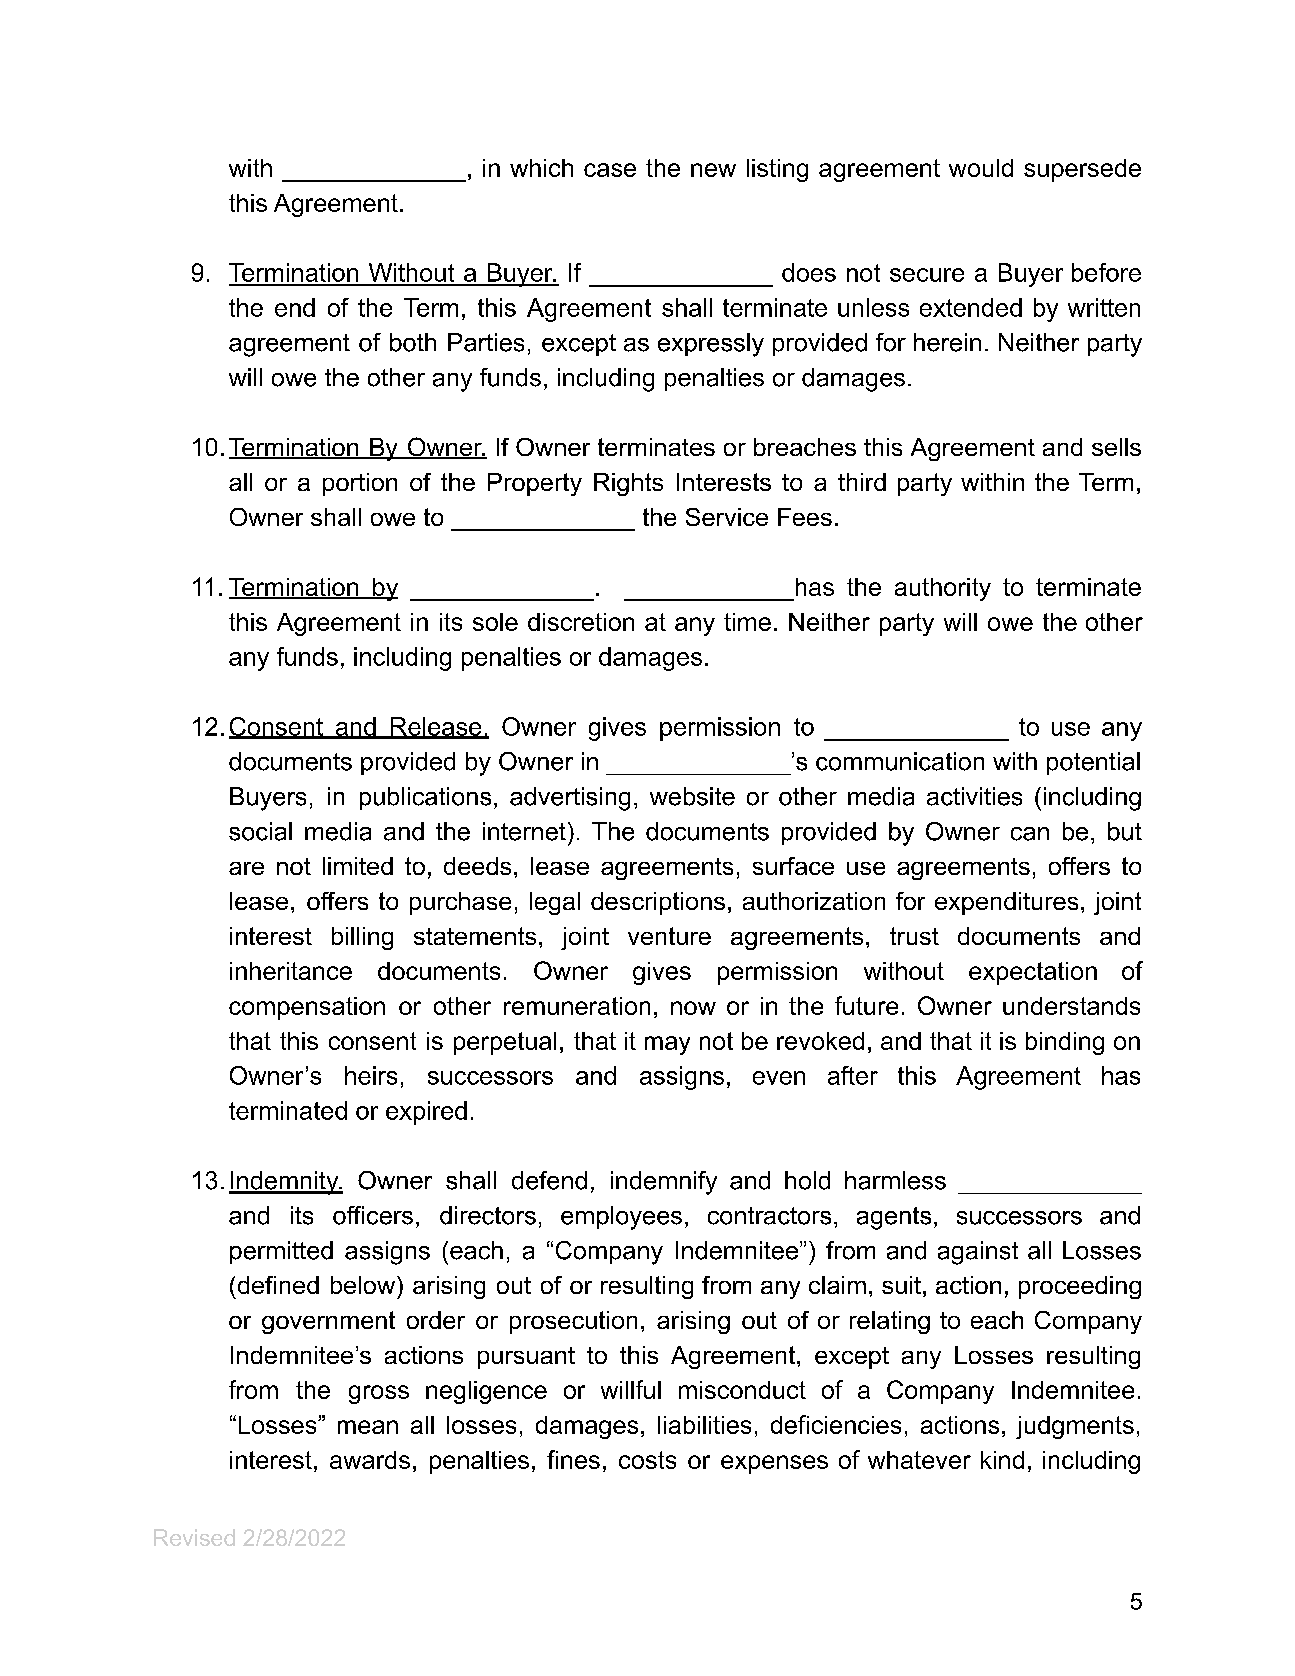 Image resolution: width=1295 pixels, height=1676 pixels. What do you see at coordinates (658, 903) in the document?
I see `descriptions` at bounding box center [658, 903].
